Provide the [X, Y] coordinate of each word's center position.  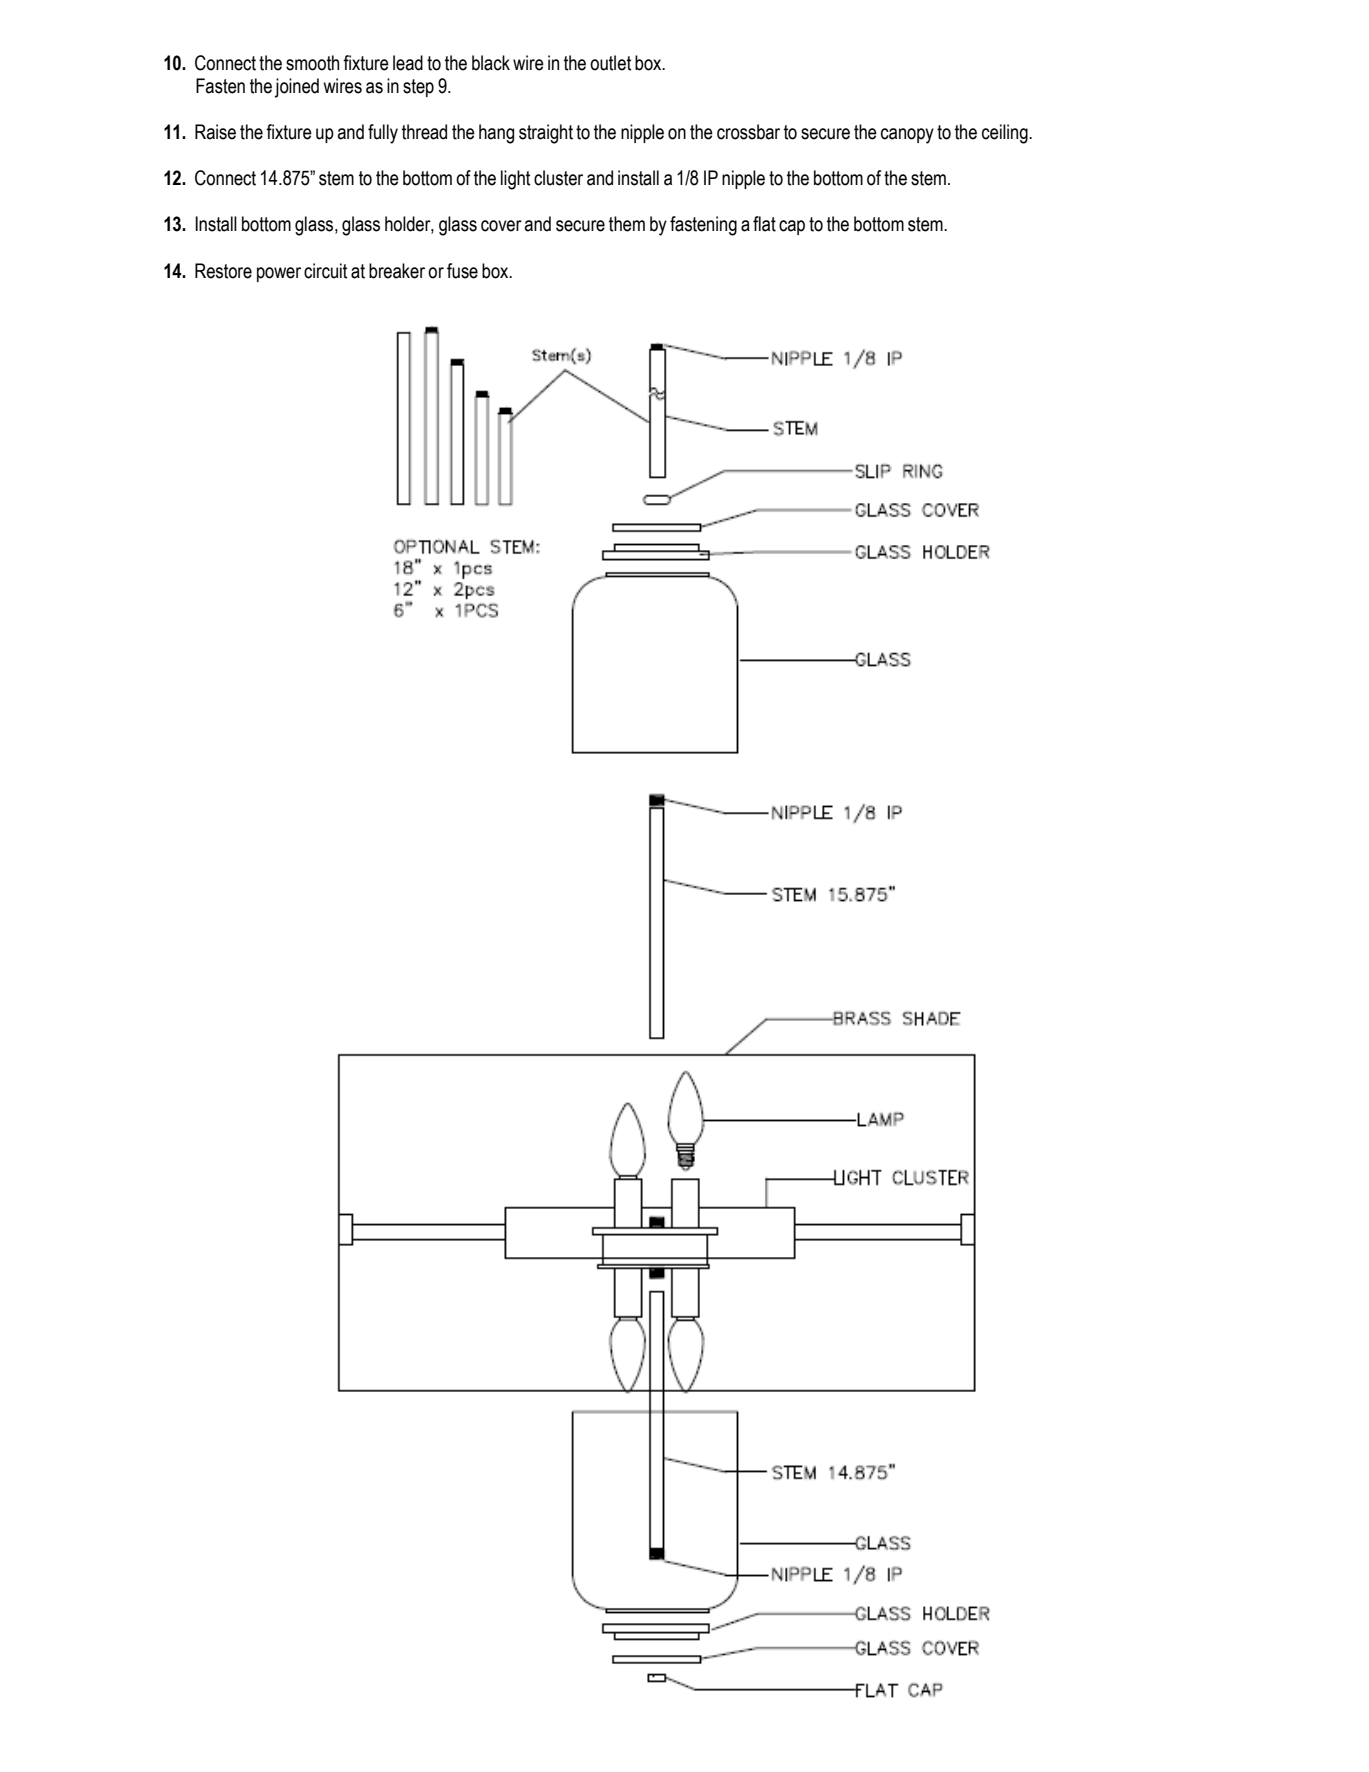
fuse [462, 271]
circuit [325, 271]
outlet [610, 63]
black [491, 63]
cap [792, 227]
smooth [312, 63]
